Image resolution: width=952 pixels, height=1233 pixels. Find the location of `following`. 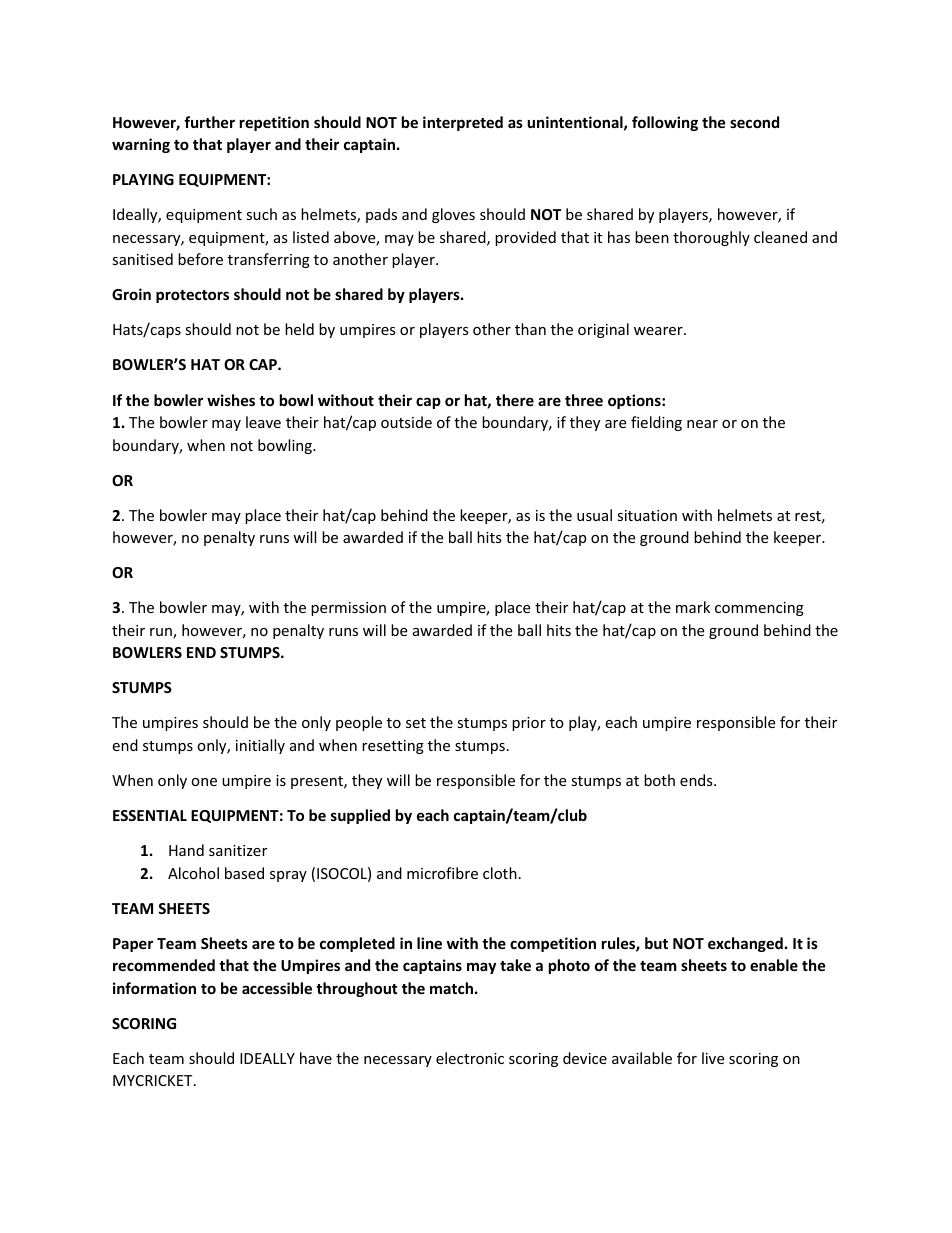

following is located at coordinates (665, 123).
